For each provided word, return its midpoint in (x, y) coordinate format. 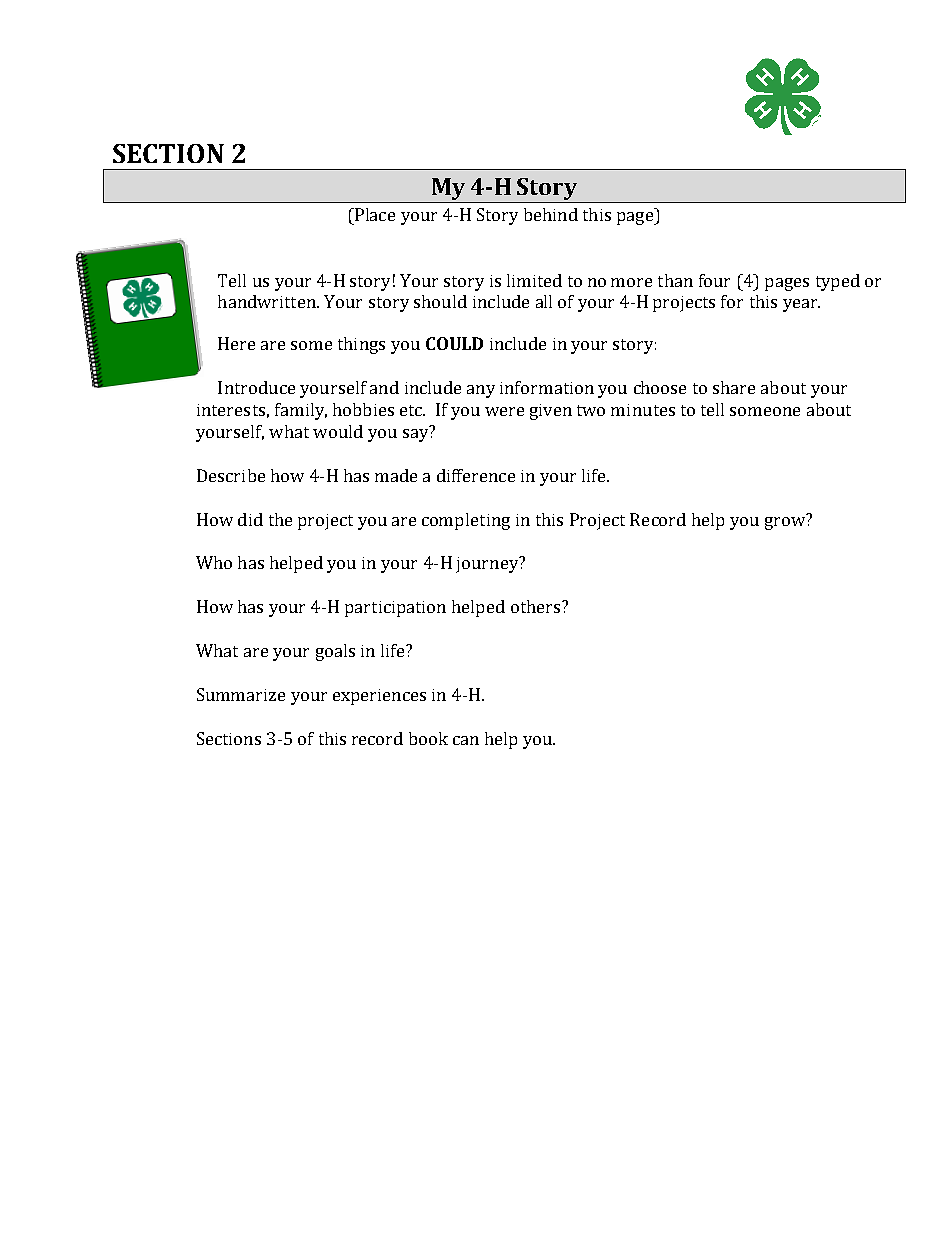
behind (551, 214)
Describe (231, 475)
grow (786, 522)
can (466, 740)
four (714, 280)
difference (476, 475)
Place (374, 214)
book (428, 738)
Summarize (241, 694)
